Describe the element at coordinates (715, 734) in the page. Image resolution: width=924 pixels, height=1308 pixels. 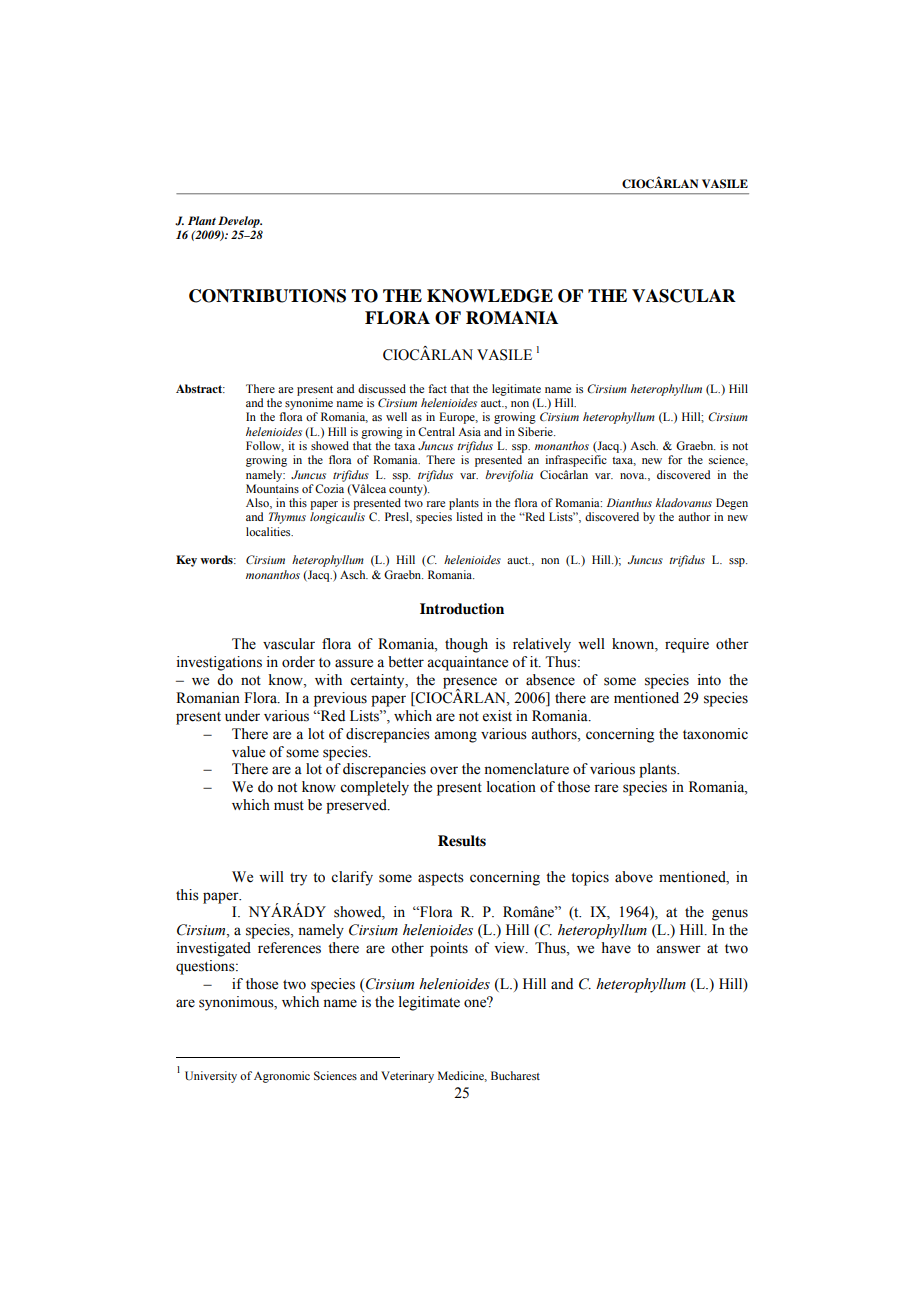
I see `taxonomic` at that location.
